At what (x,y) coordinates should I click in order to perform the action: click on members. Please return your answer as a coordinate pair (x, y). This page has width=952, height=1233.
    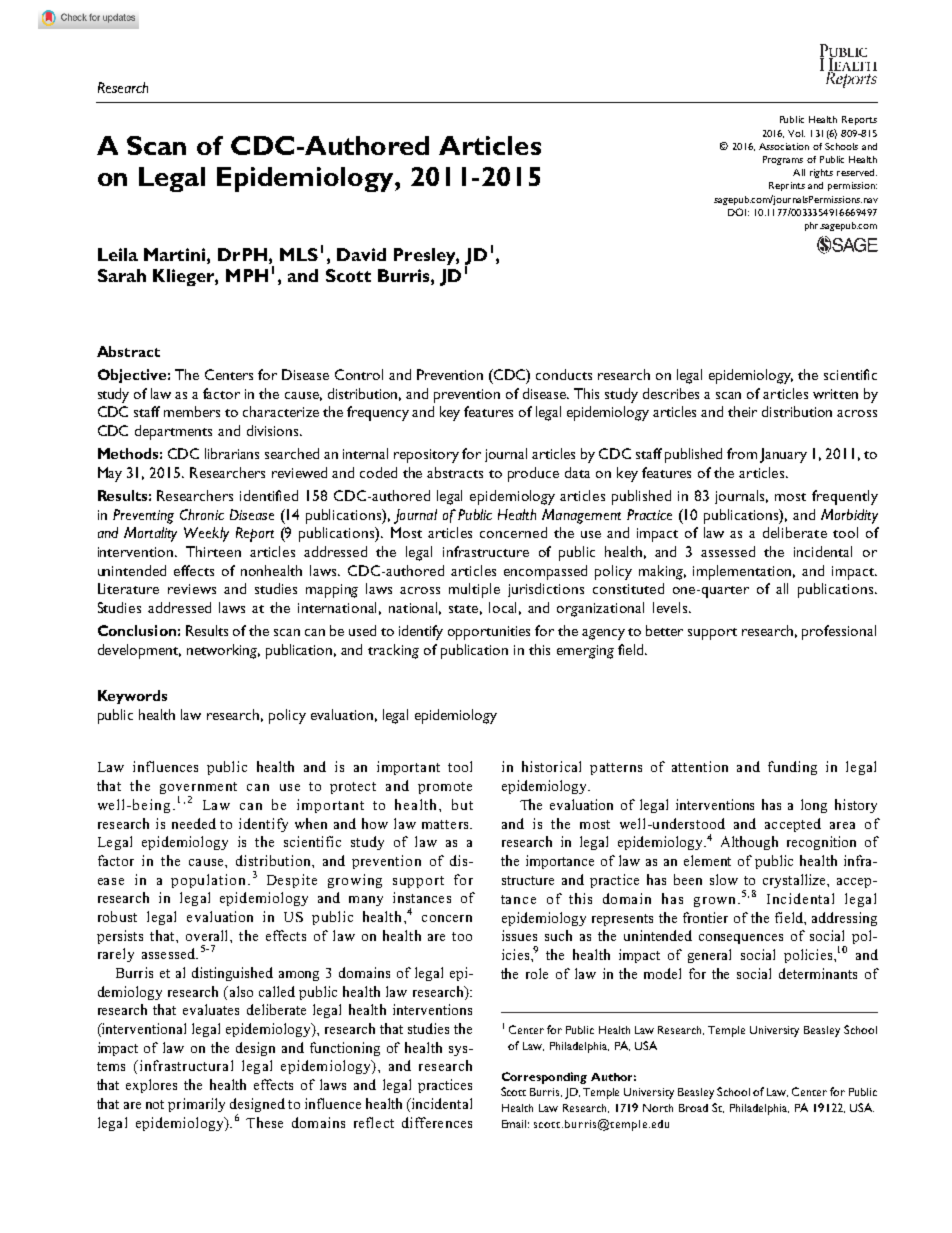
    Looking at the image, I should click on (192, 411).
